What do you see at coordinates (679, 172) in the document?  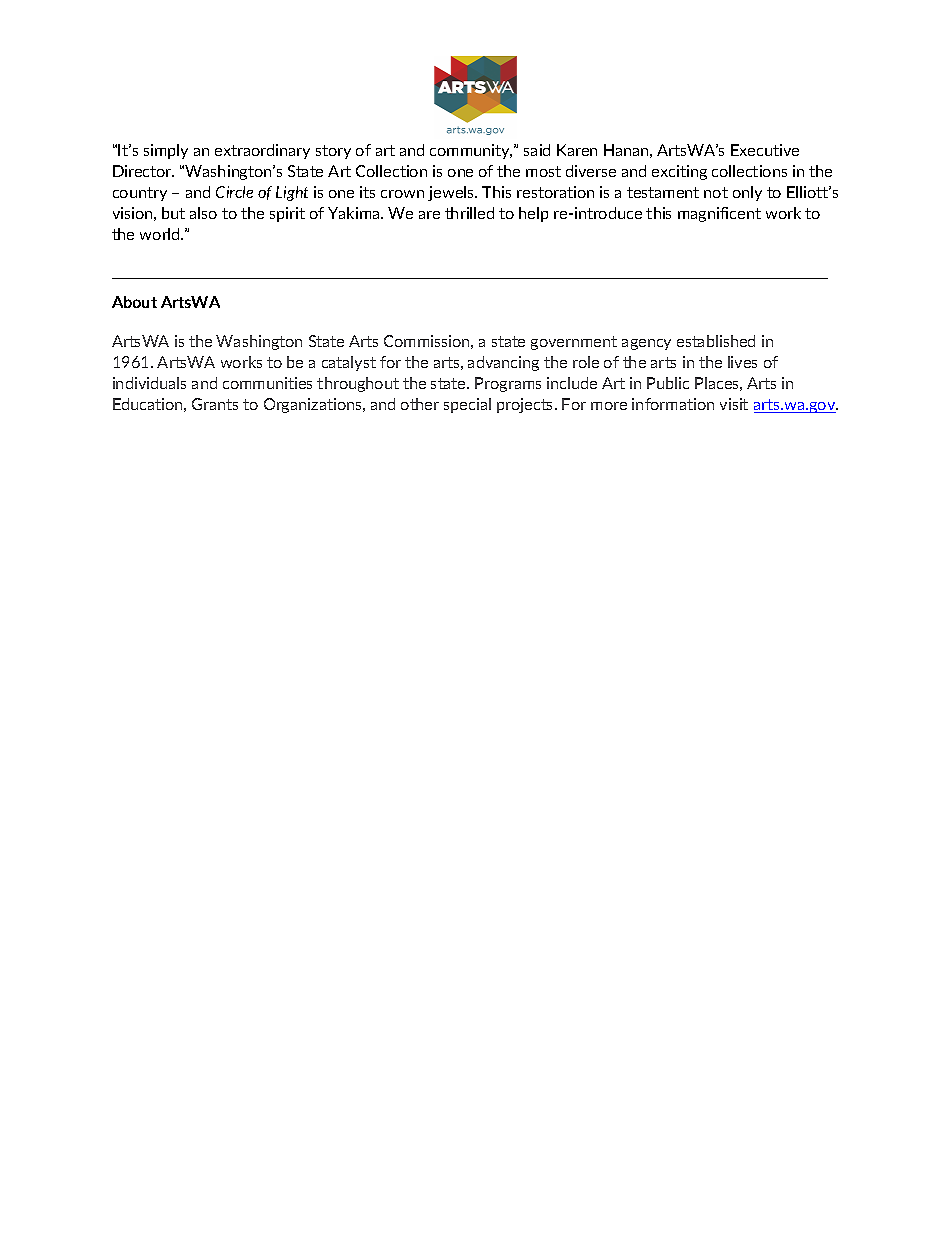 I see `exciting` at bounding box center [679, 172].
